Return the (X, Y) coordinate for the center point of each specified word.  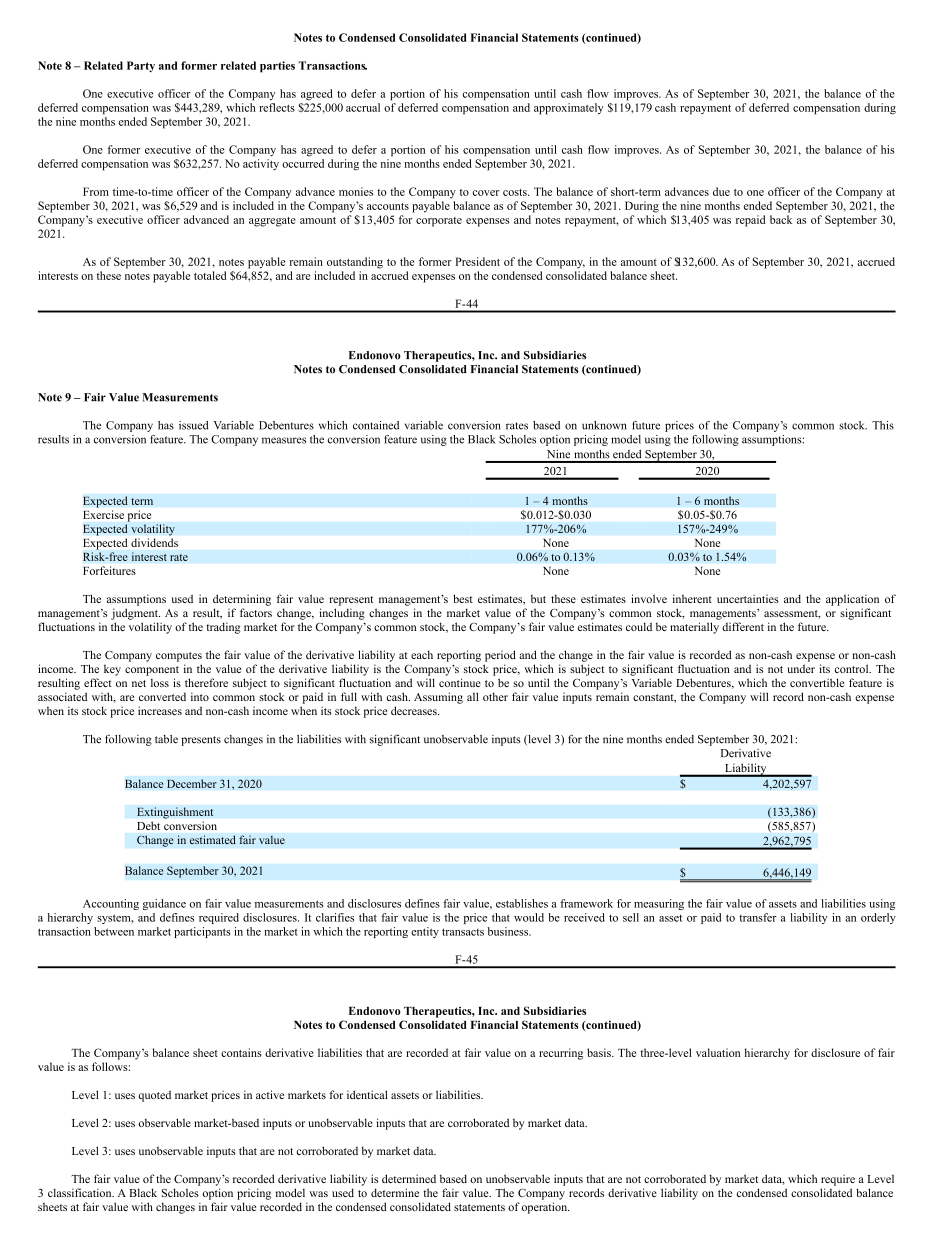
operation (546, 1208)
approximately (569, 109)
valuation (718, 1052)
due (721, 191)
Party (141, 66)
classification (81, 1192)
